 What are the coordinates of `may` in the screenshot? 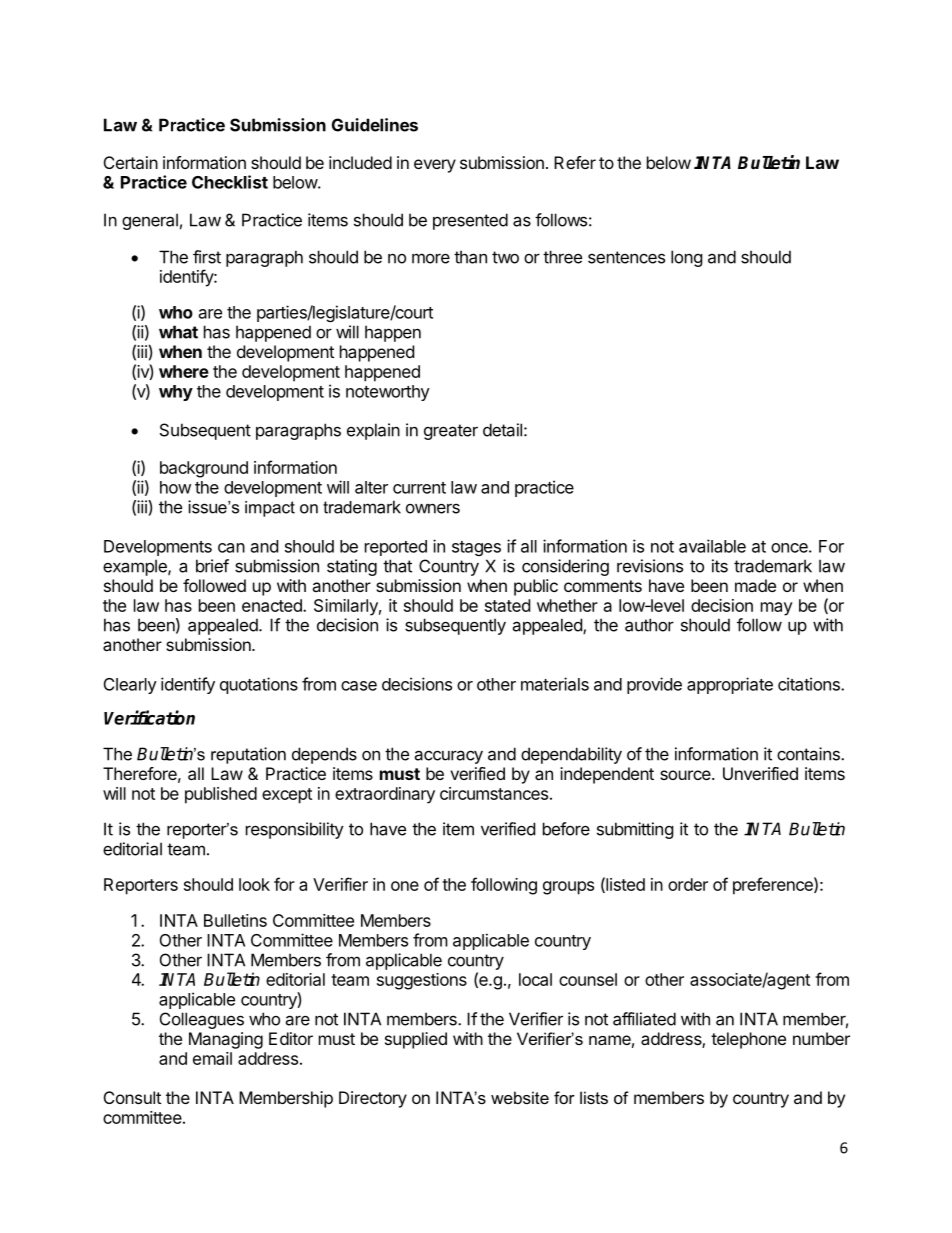 It's located at (777, 609).
